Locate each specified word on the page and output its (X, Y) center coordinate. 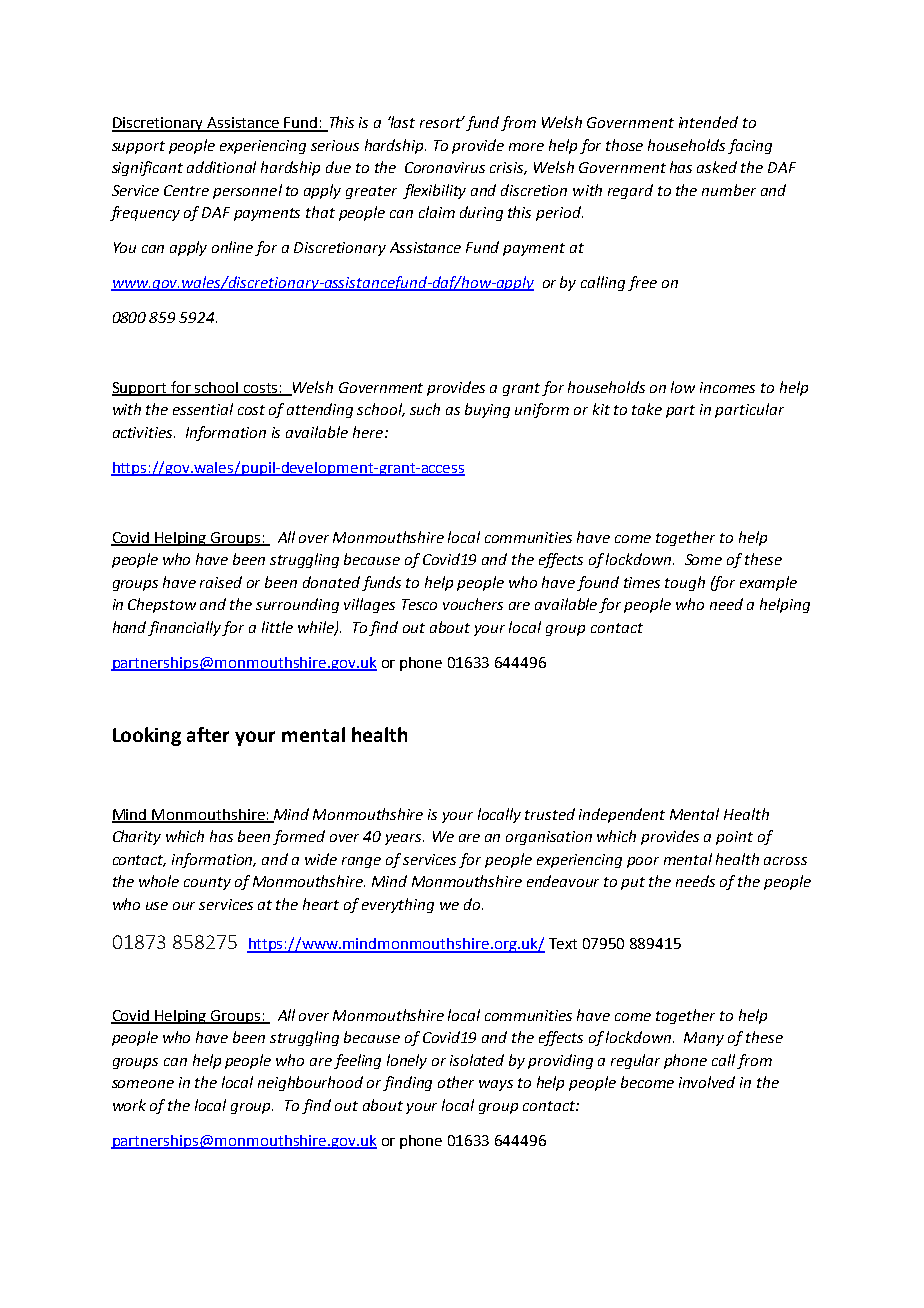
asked (717, 167)
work (129, 1105)
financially (185, 628)
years (404, 839)
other (456, 1082)
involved (707, 1082)
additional (221, 167)
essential (203, 409)
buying (487, 410)
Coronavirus (445, 167)
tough (685, 583)
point (734, 838)
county (207, 883)
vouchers (473, 604)
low (683, 387)
